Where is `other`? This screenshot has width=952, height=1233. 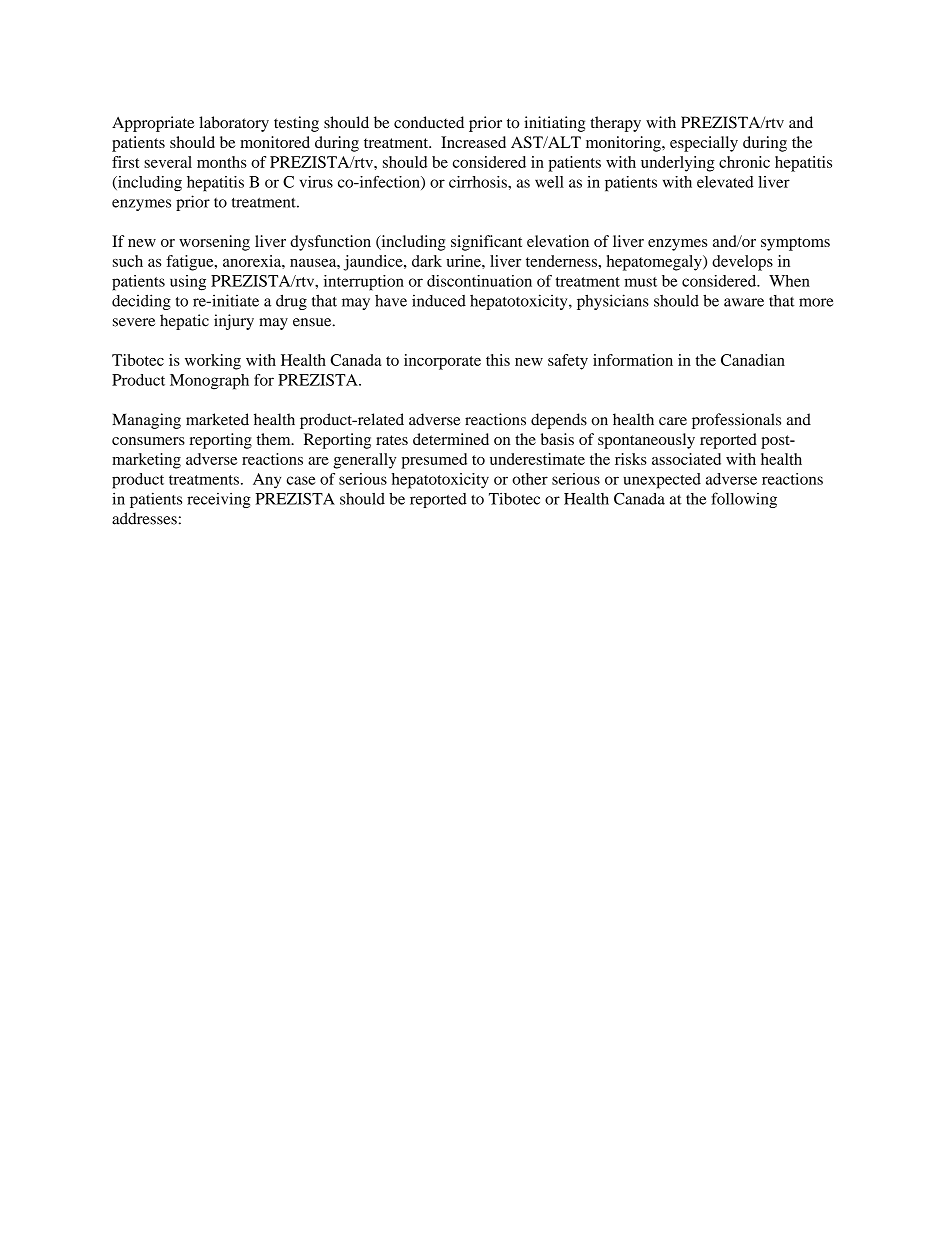 other is located at coordinates (530, 479).
